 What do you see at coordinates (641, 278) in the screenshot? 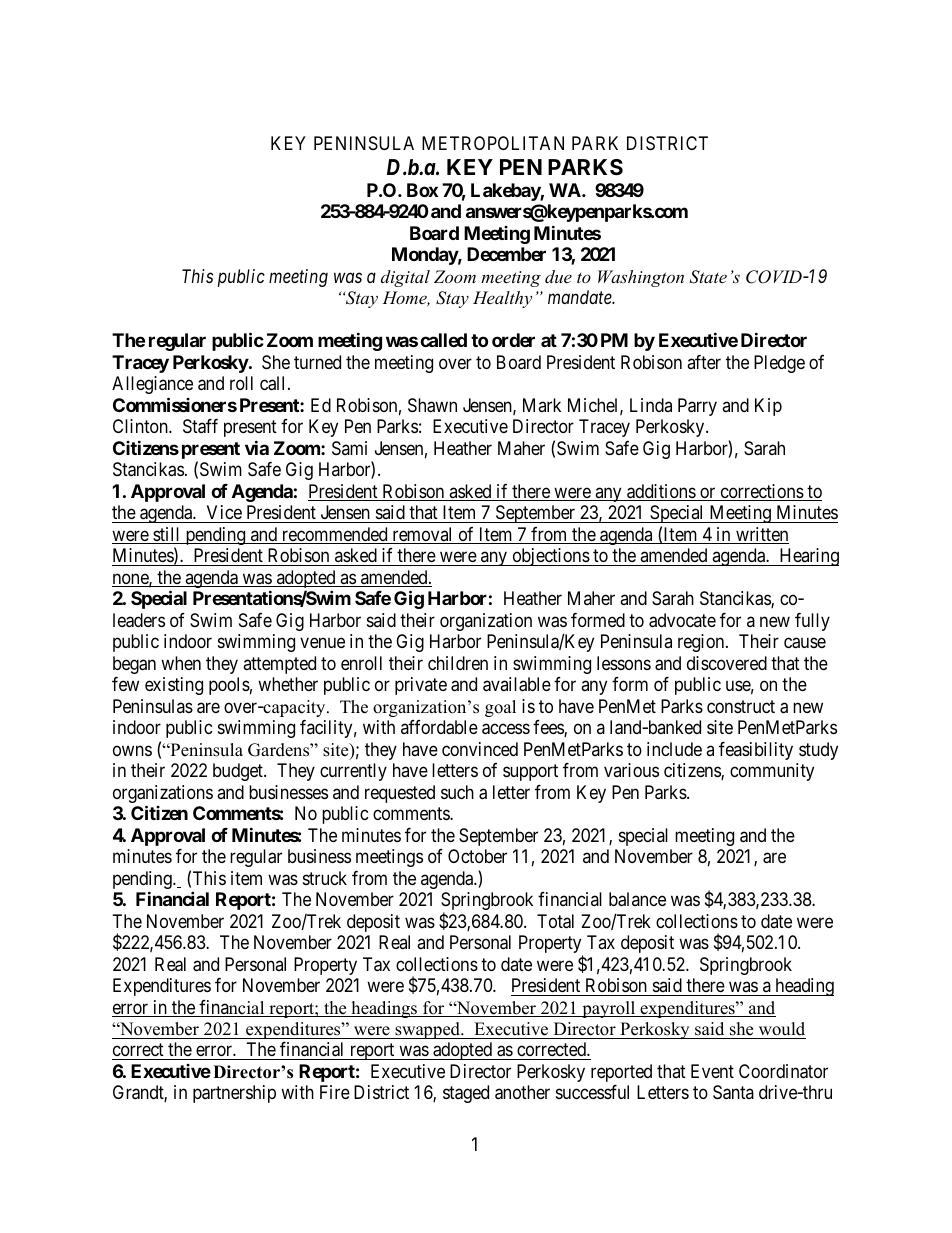
I see `Washington` at bounding box center [641, 278].
